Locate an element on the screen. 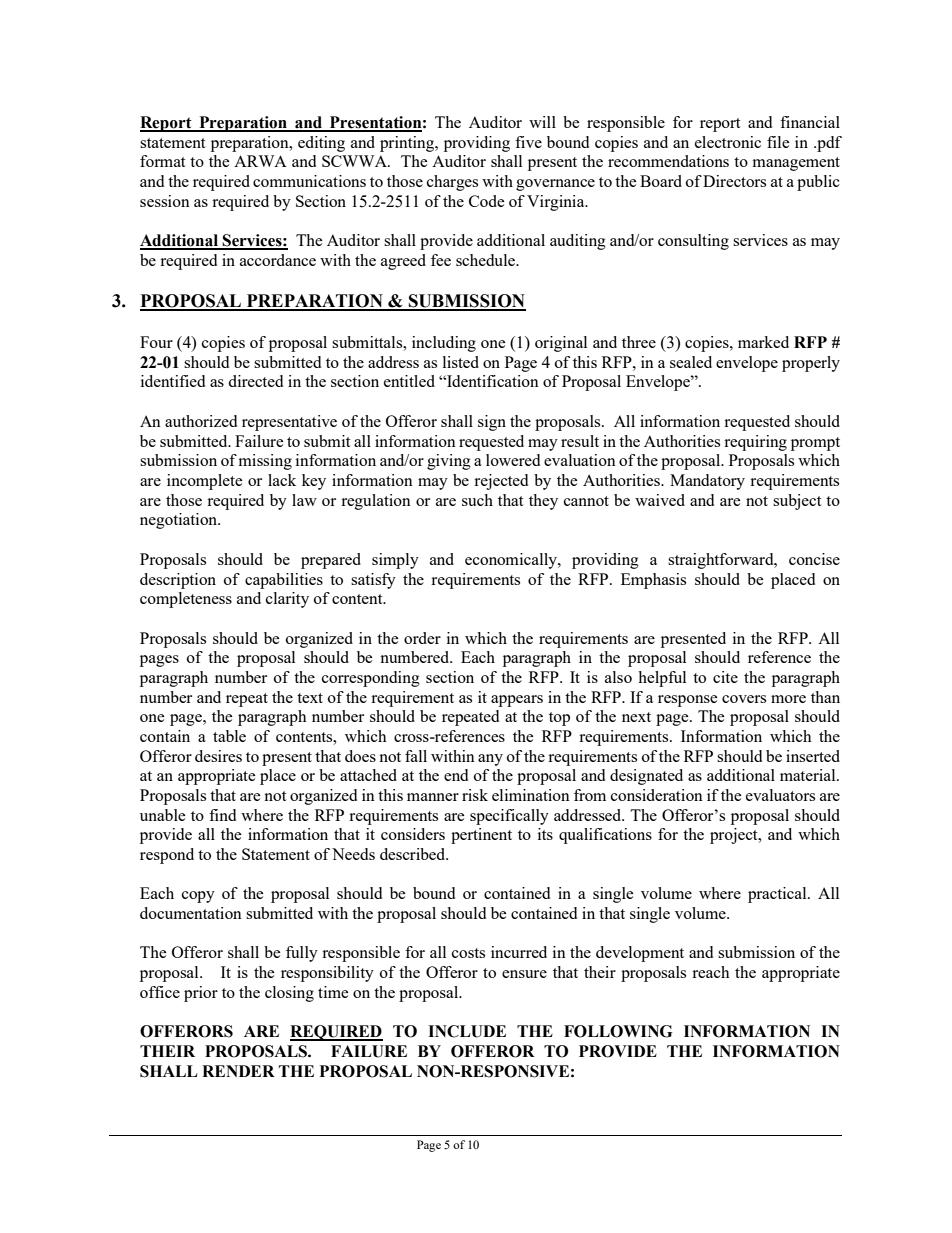  any is located at coordinates (490, 760).
